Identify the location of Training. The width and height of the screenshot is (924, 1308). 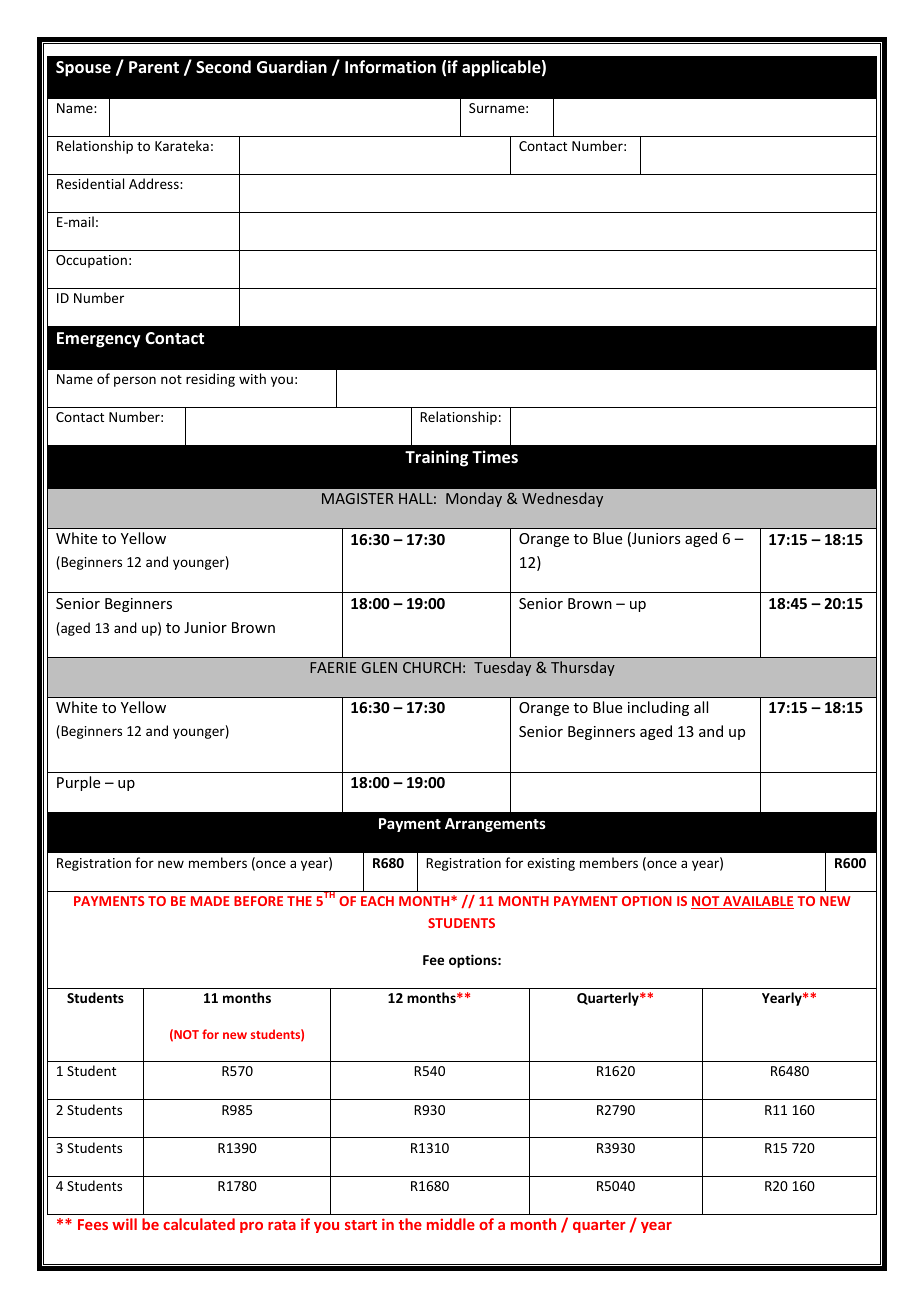
(436, 458).
